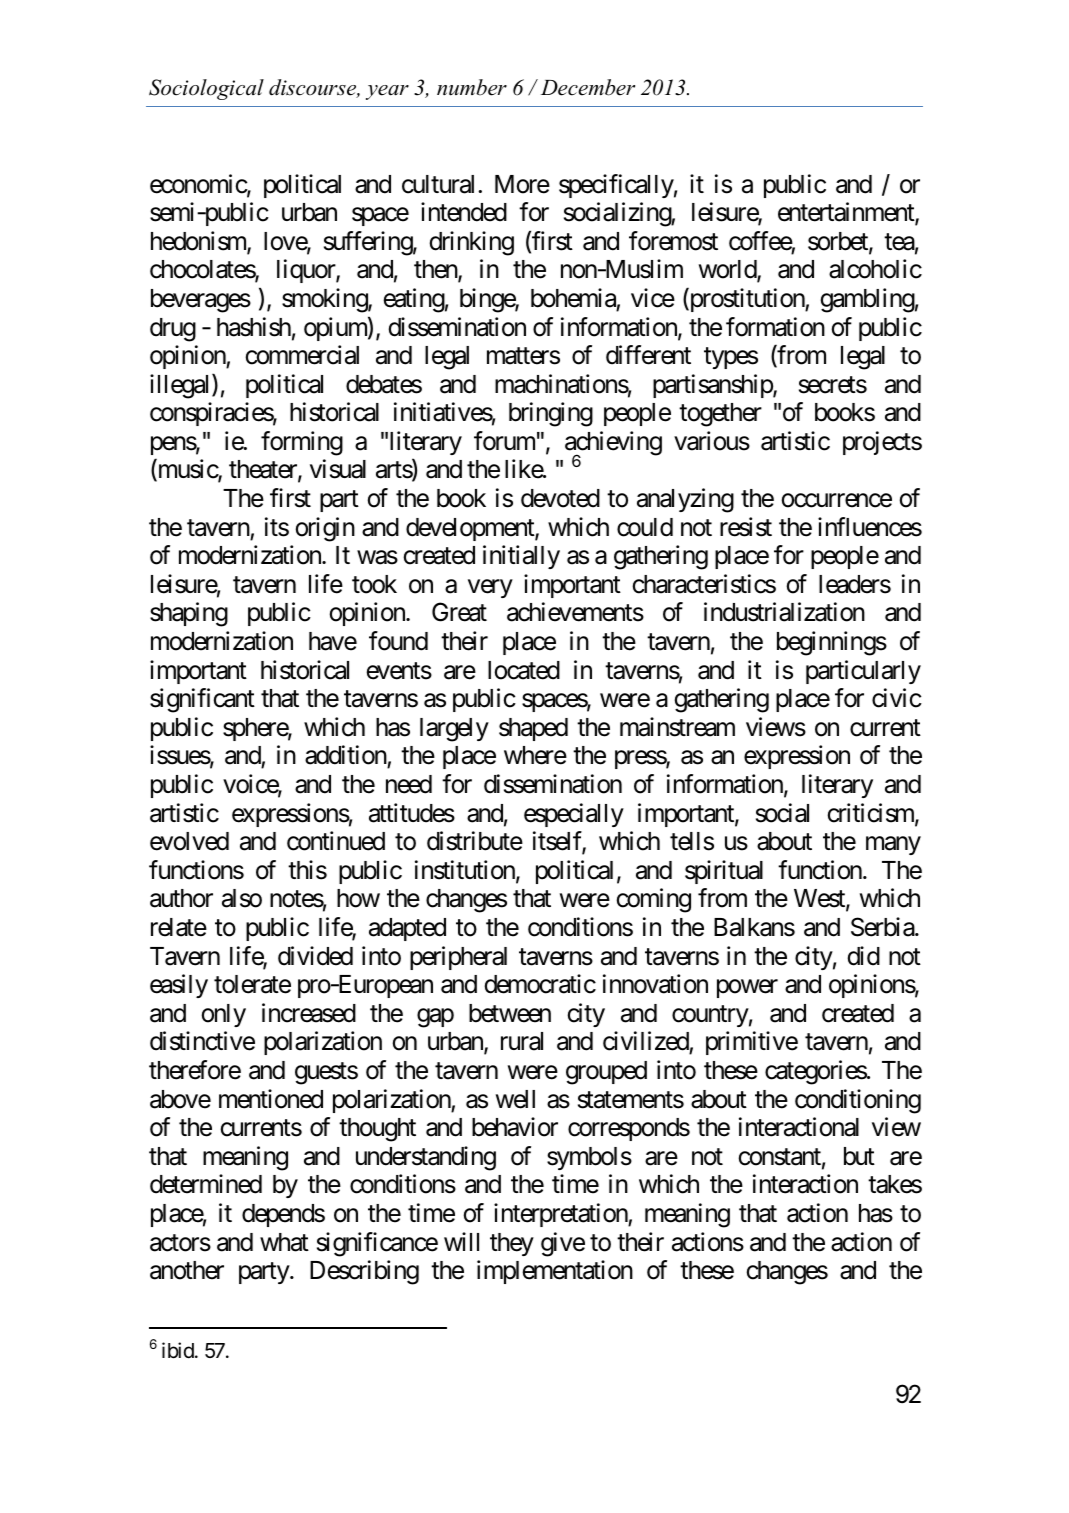  I want to click on they, so click(512, 1244).
